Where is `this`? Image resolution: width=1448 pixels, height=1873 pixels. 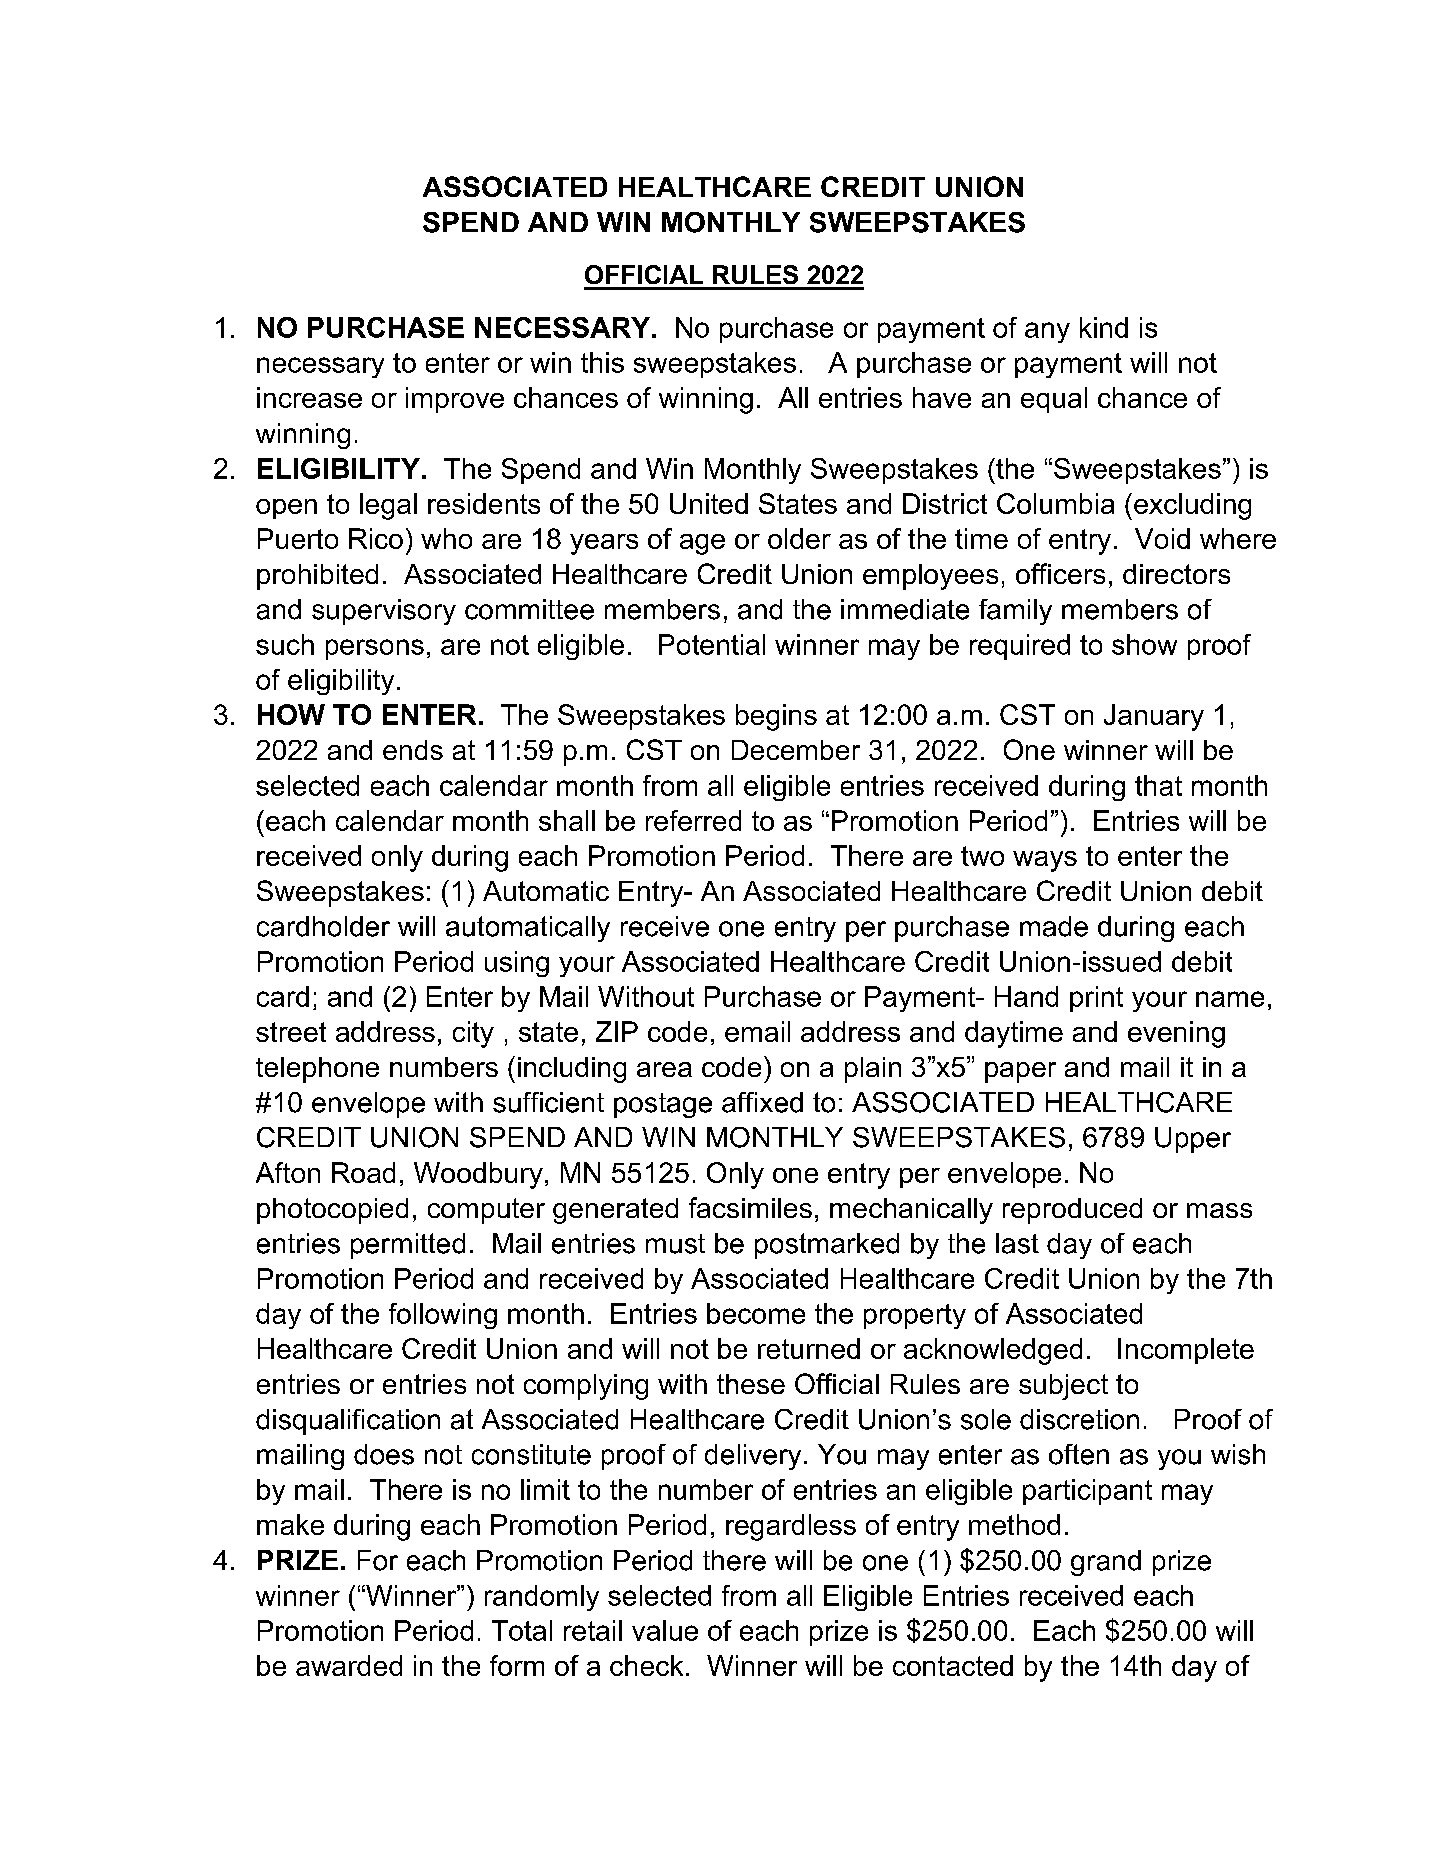 this is located at coordinates (602, 362).
